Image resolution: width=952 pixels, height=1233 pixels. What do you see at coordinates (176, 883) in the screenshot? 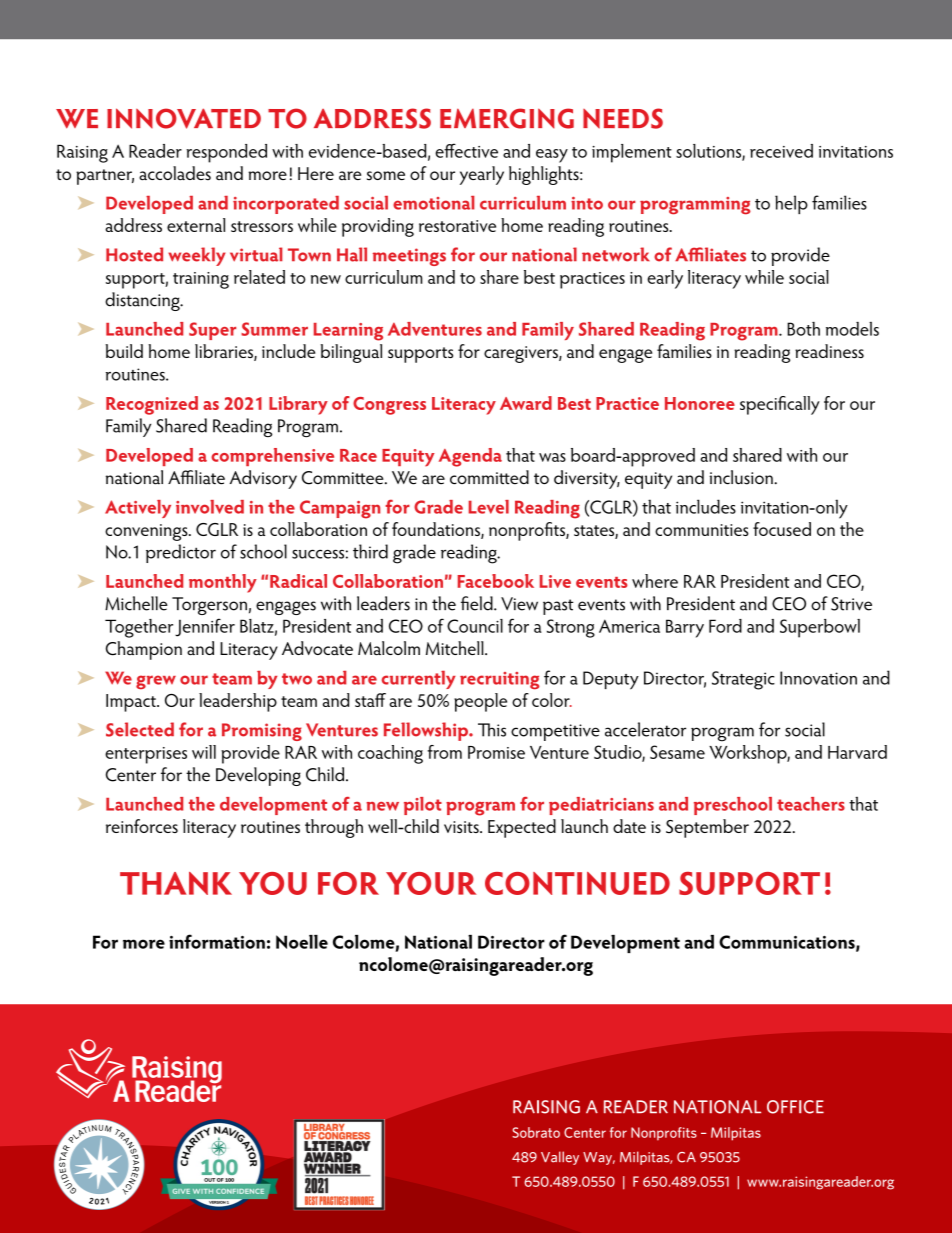
I see `THANK` at bounding box center [176, 883].
